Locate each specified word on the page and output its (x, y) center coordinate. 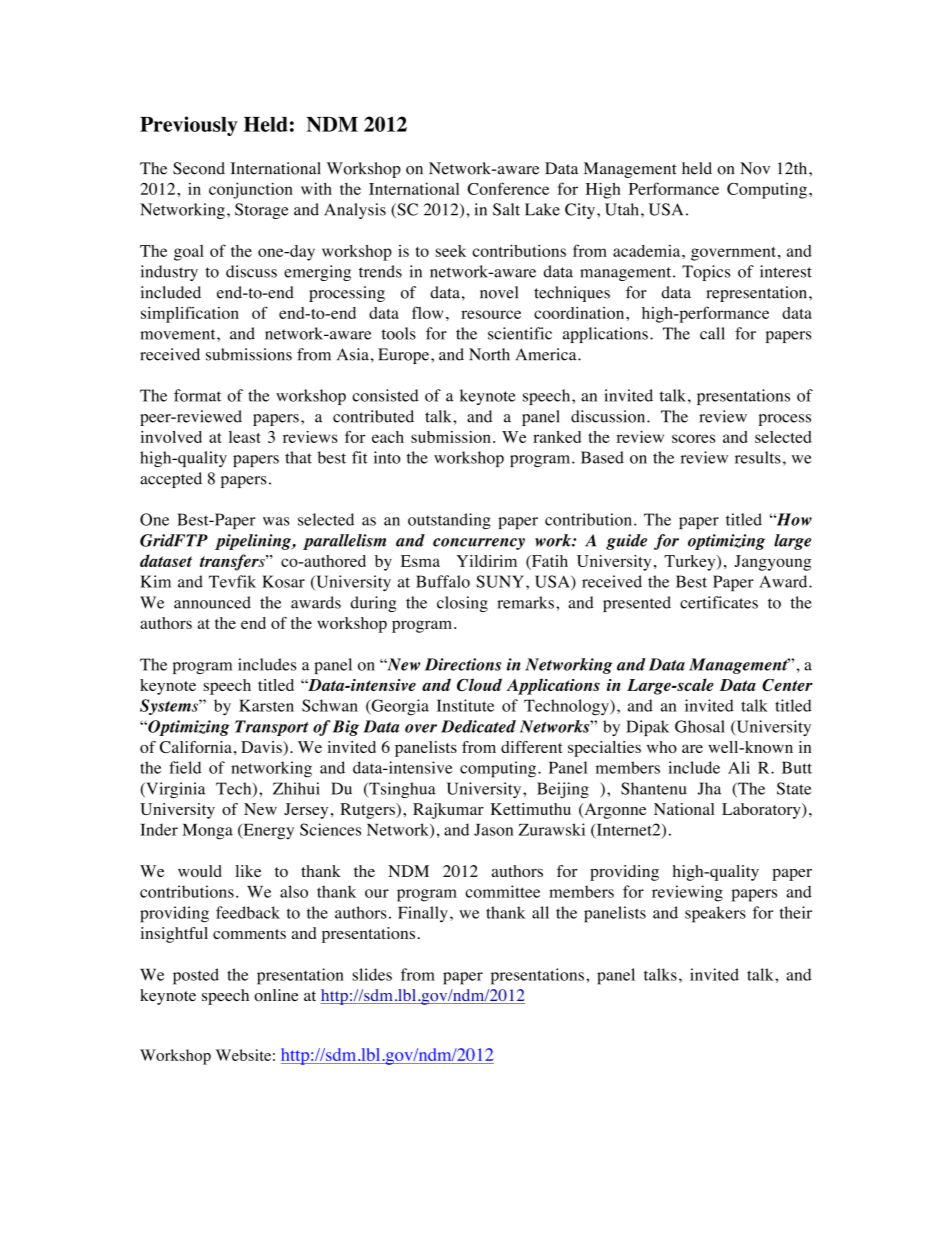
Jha (709, 788)
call (712, 333)
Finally (423, 914)
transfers (233, 562)
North (489, 354)
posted (196, 976)
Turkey (691, 563)
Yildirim (487, 561)
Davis (262, 747)
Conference (508, 188)
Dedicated (478, 726)
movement (179, 334)
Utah (622, 209)
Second (199, 168)
